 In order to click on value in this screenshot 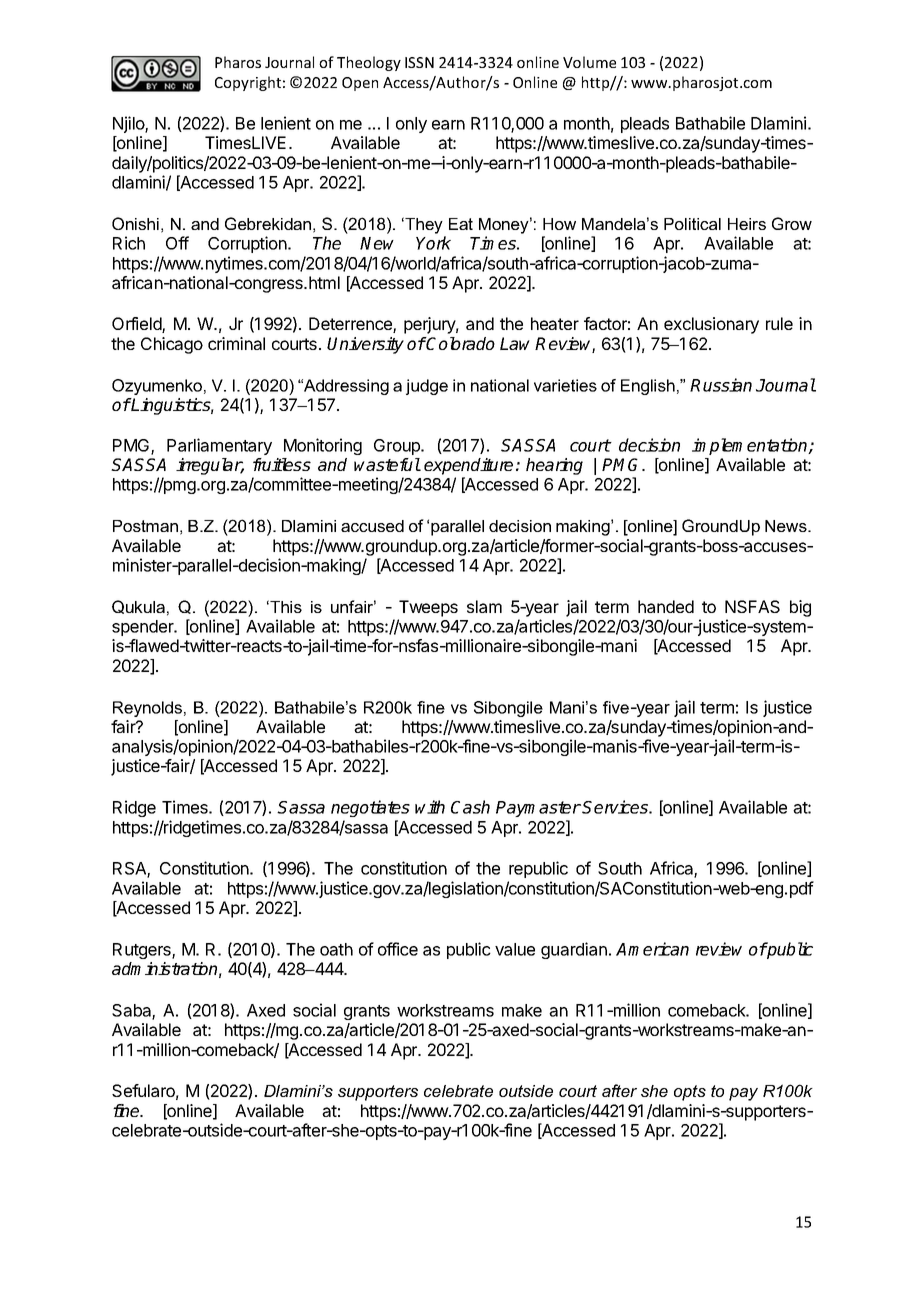, I will do `click(515, 949)`.
